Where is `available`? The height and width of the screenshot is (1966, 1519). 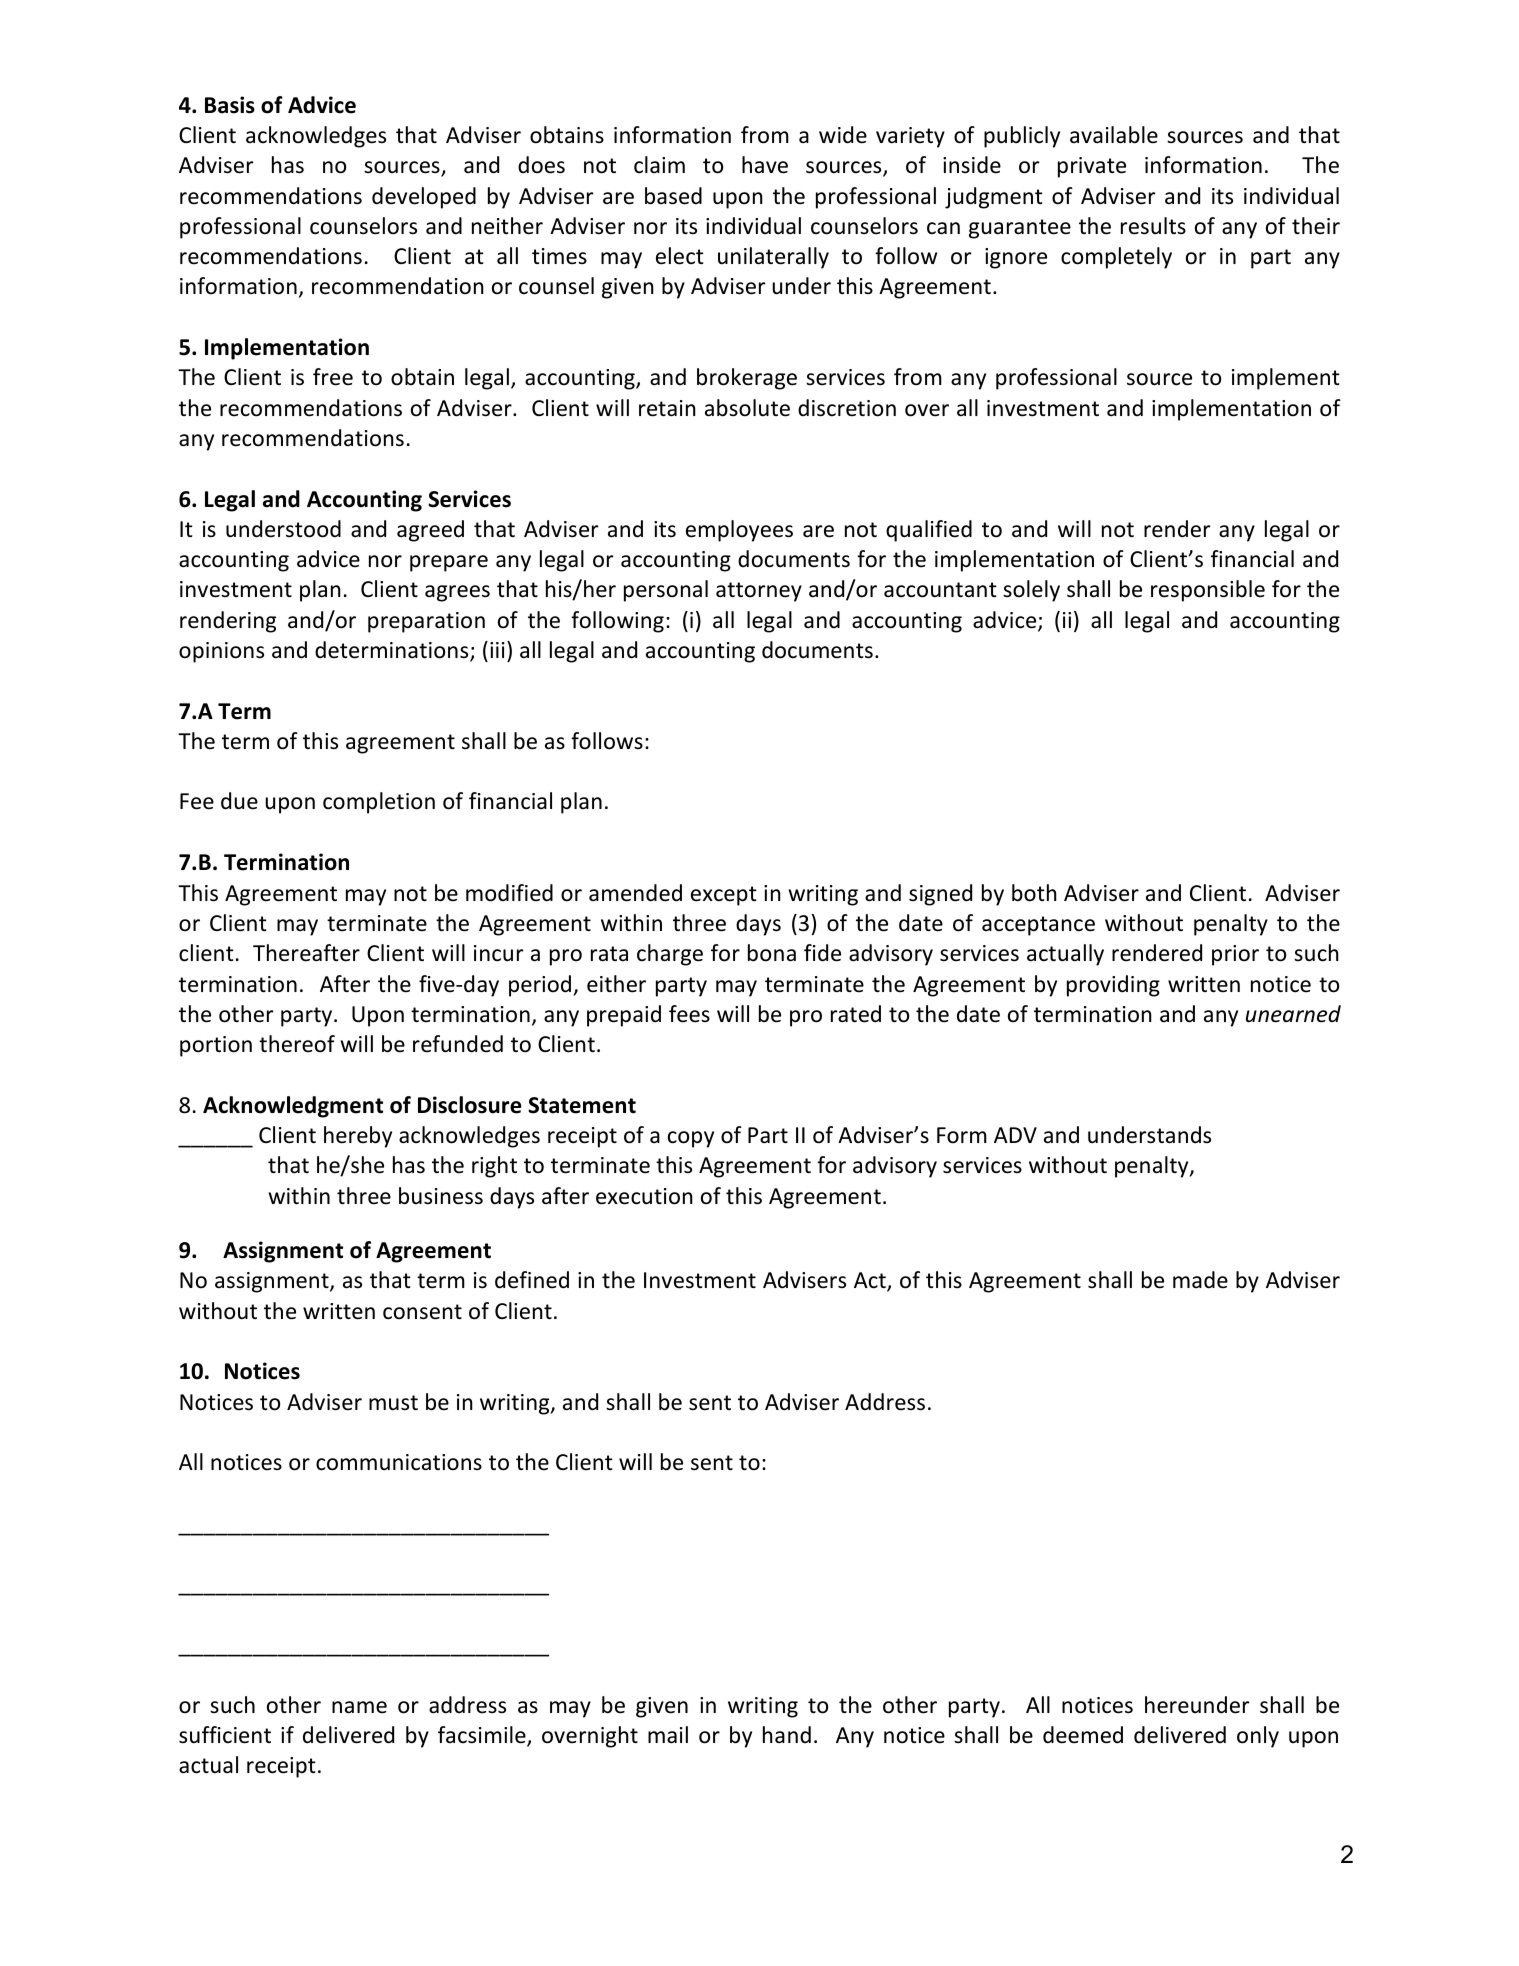
available is located at coordinates (1114, 135).
